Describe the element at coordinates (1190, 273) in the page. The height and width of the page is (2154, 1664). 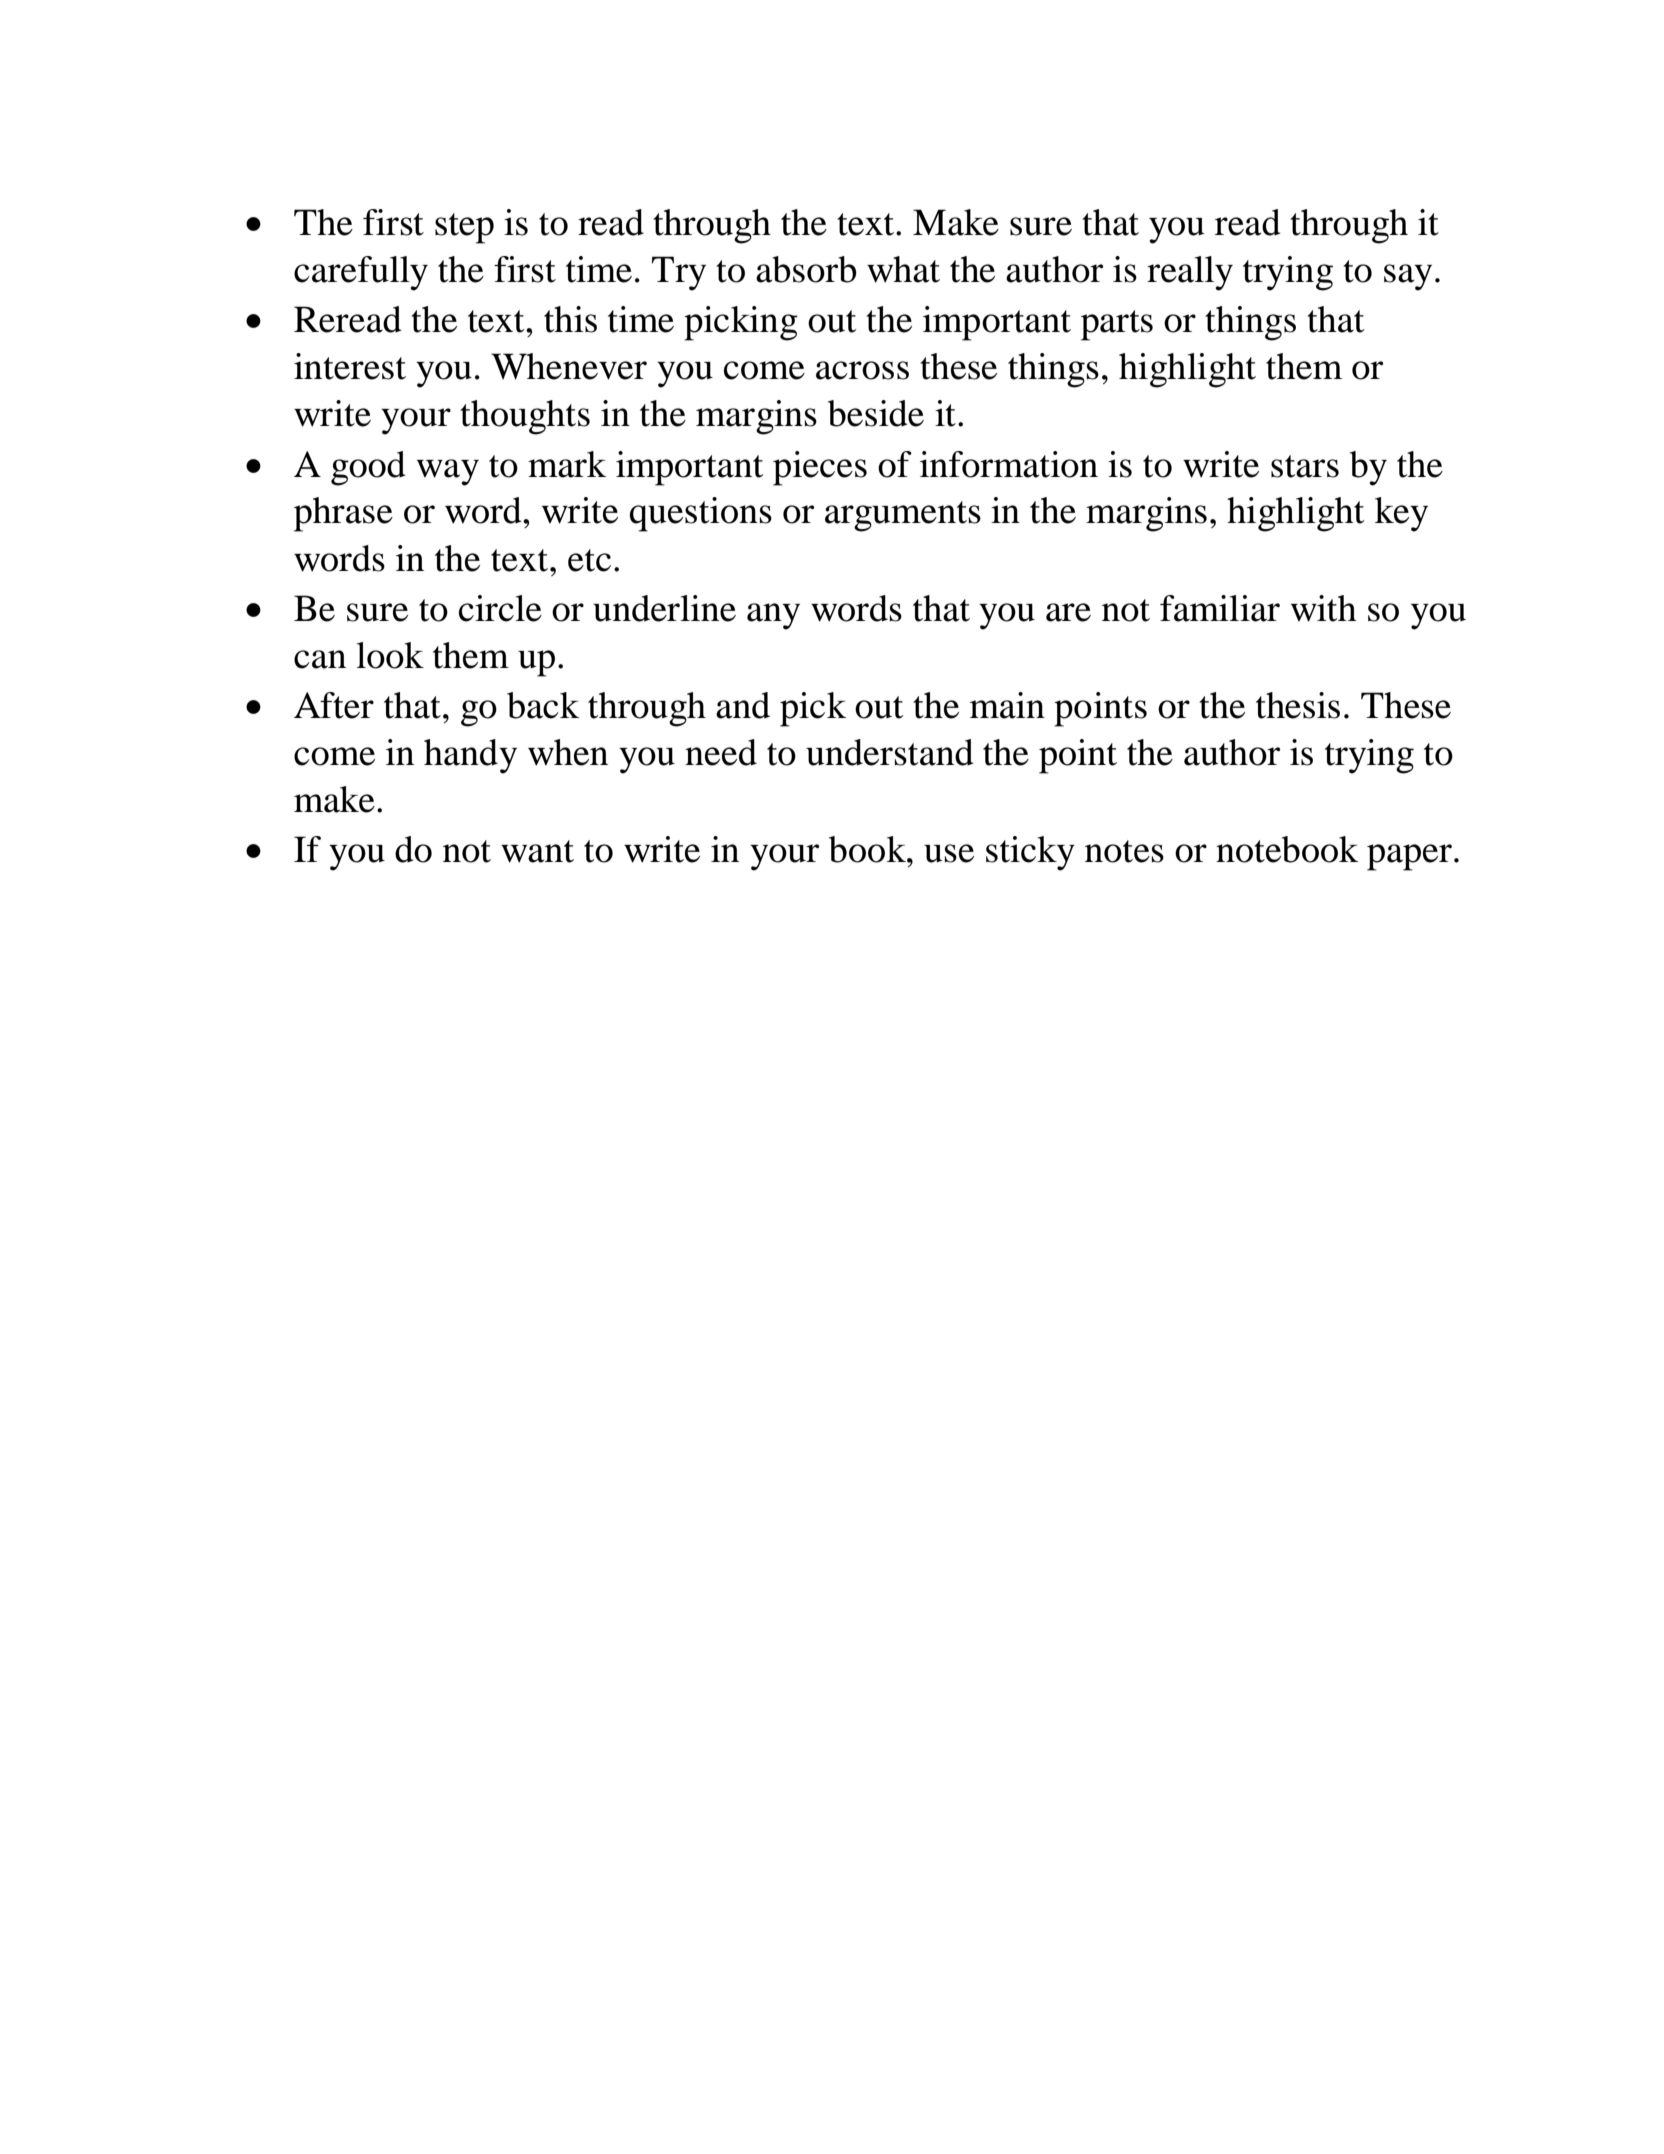
I see `really` at that location.
